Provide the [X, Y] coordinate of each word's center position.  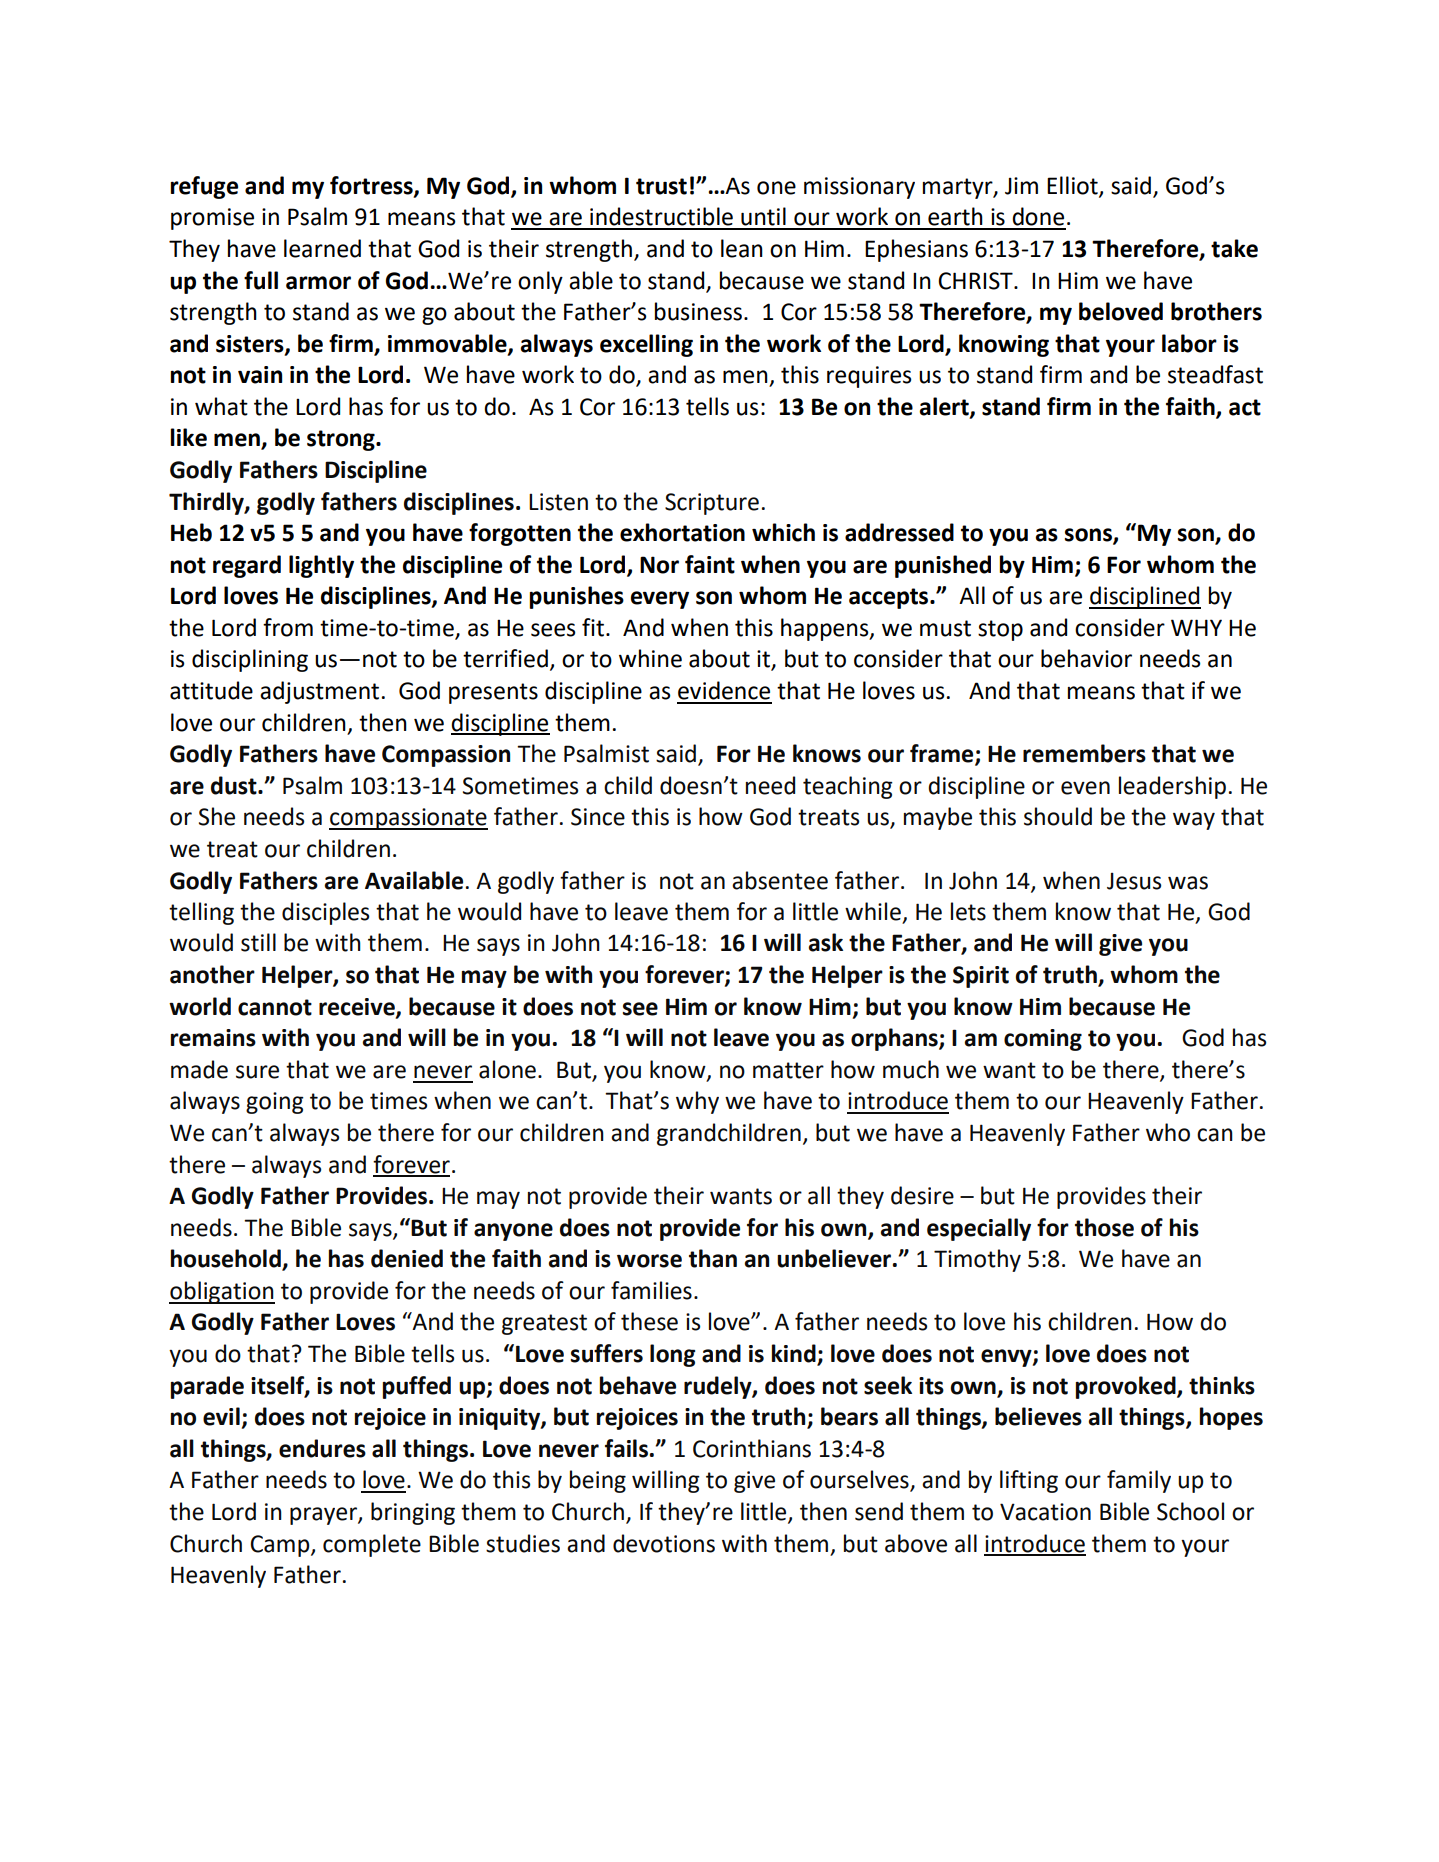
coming [1043, 1040]
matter [788, 1070]
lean [742, 248]
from [288, 627]
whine [650, 658]
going [275, 1103]
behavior [1086, 658]
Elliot [1073, 186]
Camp [281, 1546]
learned [322, 248]
